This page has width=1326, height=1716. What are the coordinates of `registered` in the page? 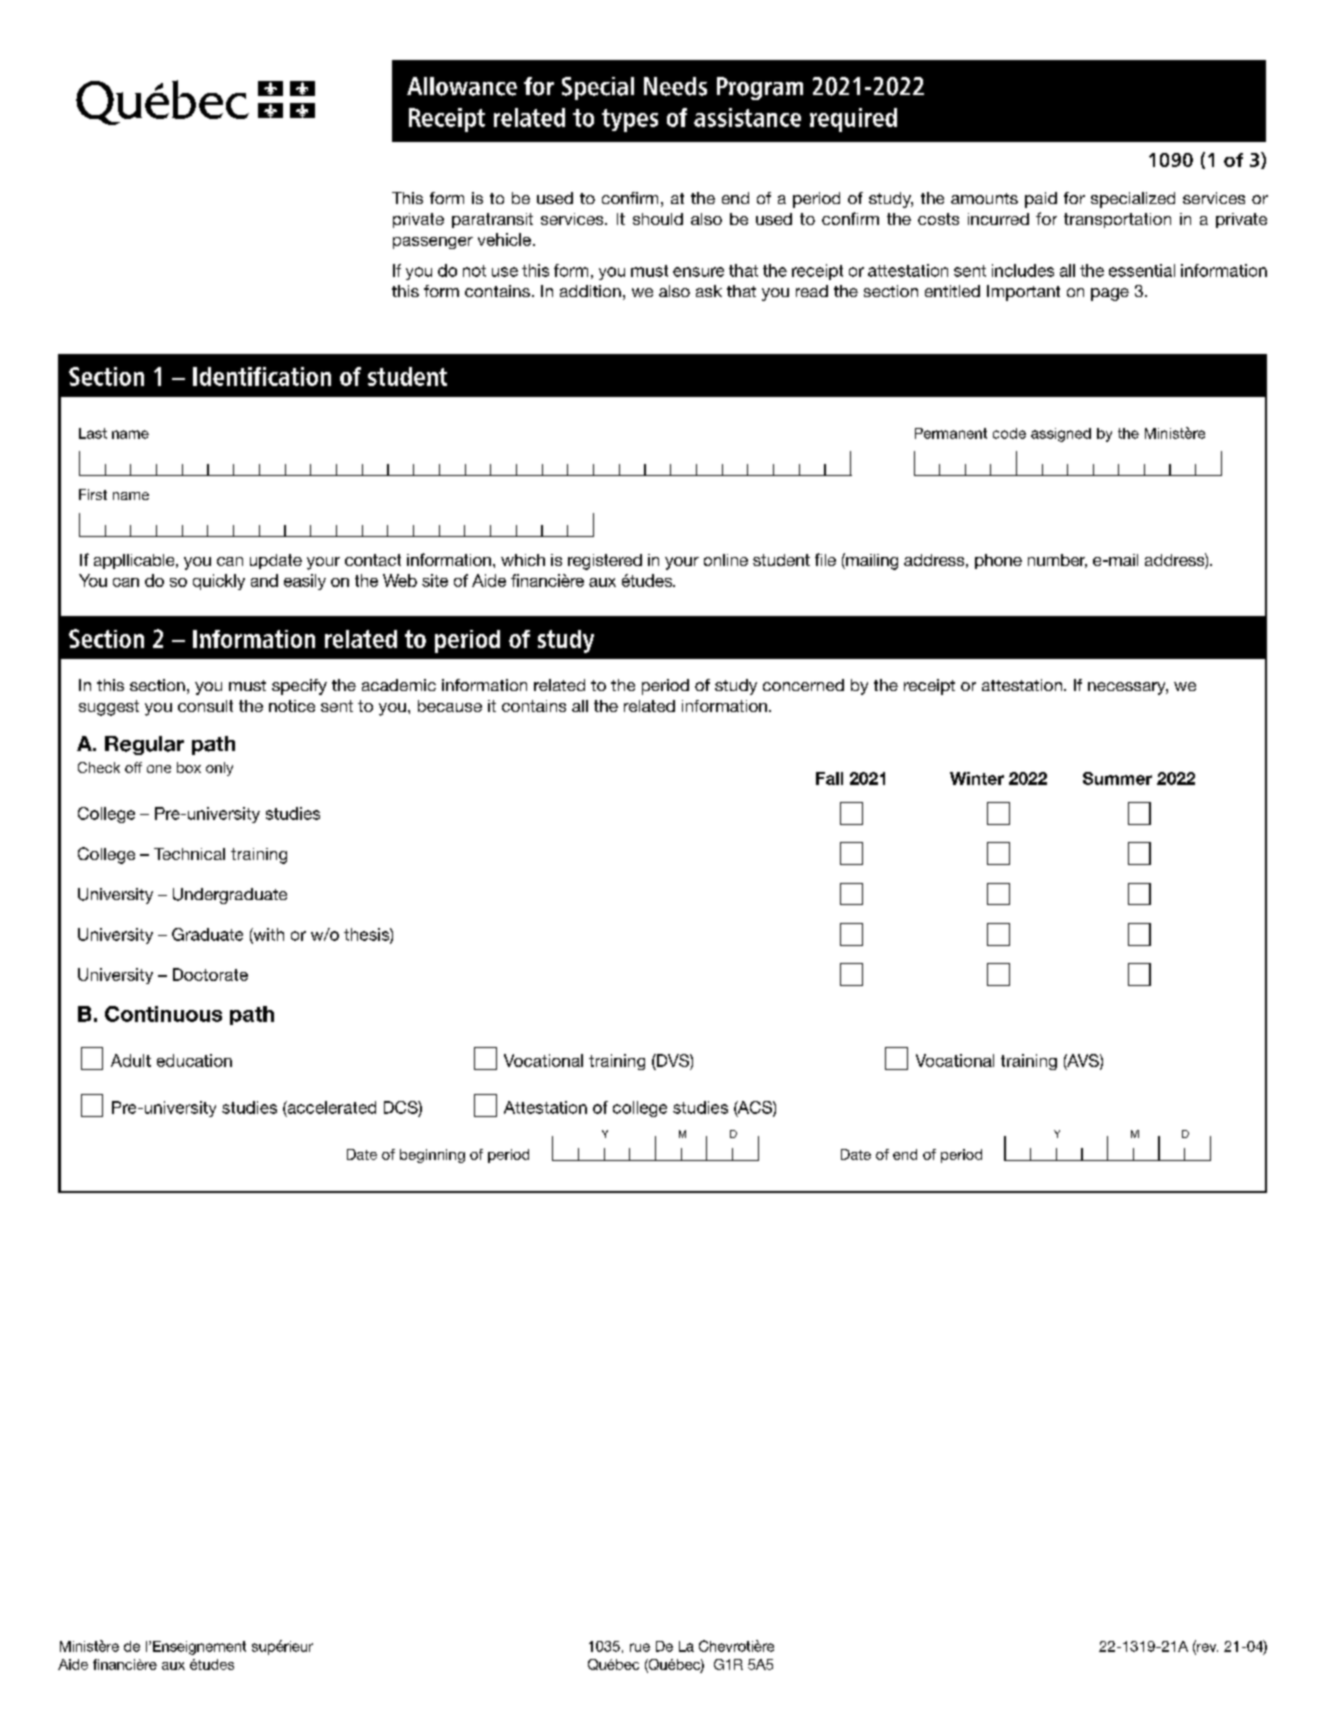 It's located at (605, 562).
